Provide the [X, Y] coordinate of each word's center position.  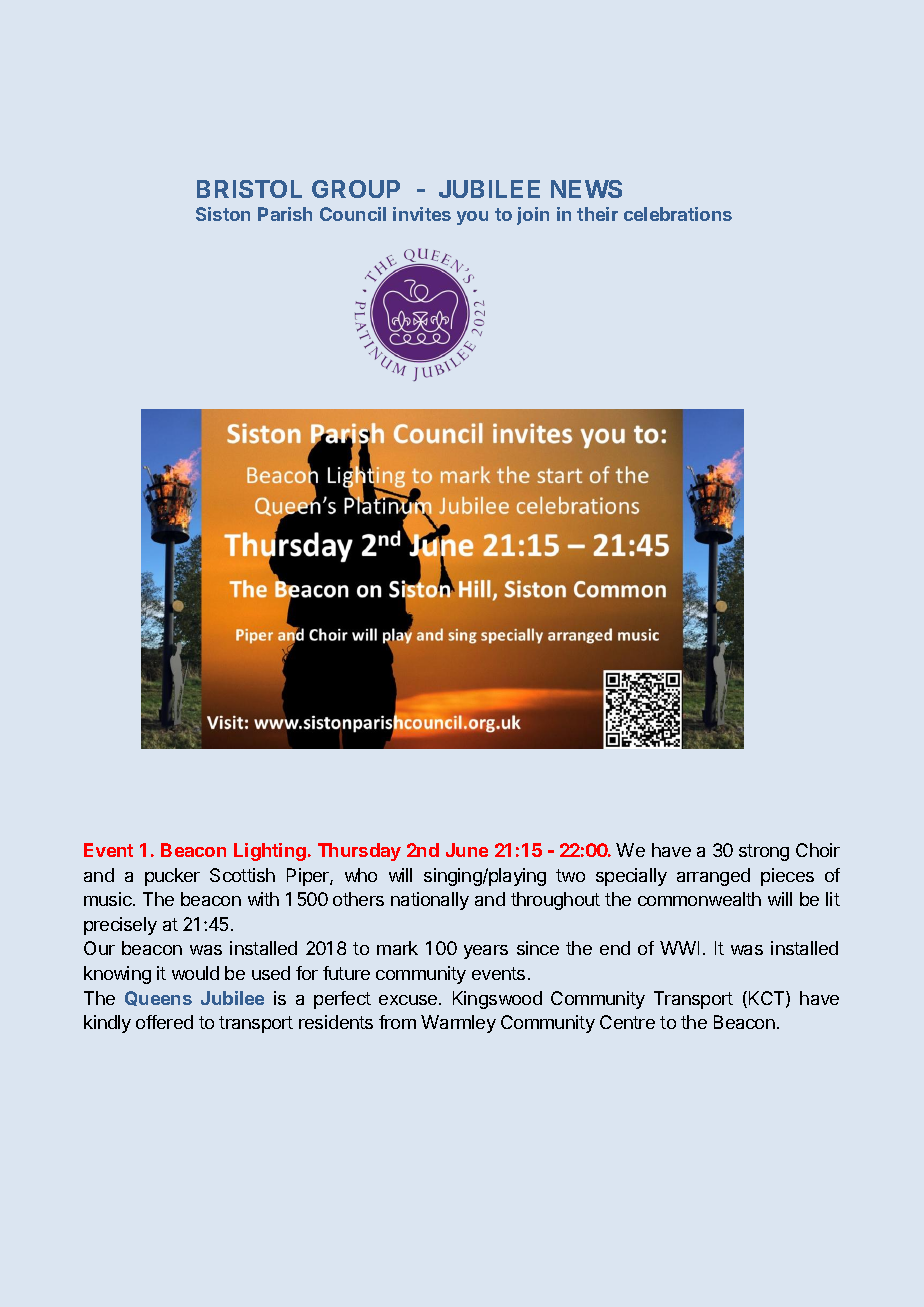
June [467, 850]
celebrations [678, 214]
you [472, 218]
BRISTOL [249, 189]
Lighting [270, 852]
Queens [158, 998]
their [597, 214]
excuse [409, 1000]
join [533, 216]
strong [764, 852]
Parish [285, 214]
